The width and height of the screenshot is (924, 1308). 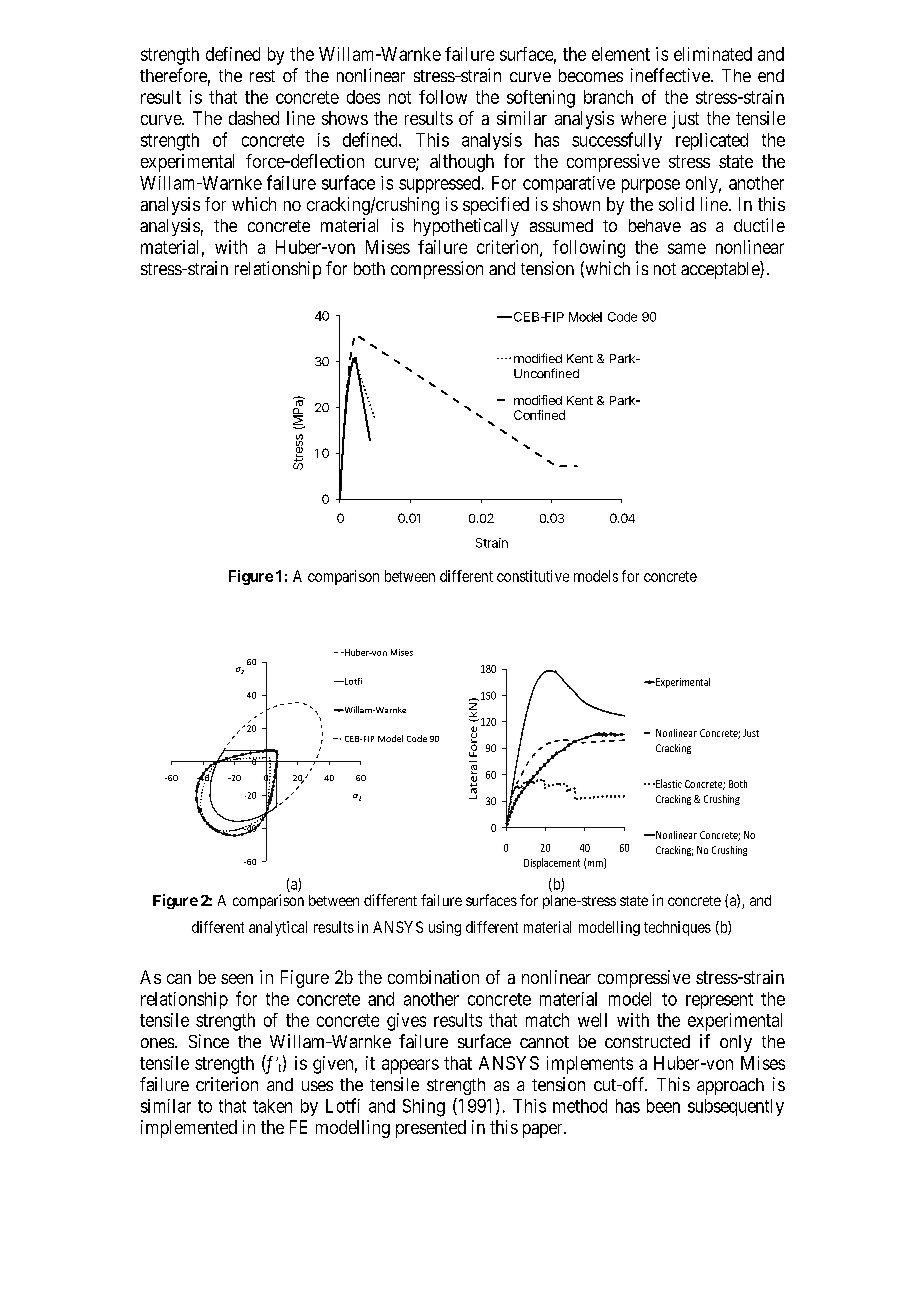 I want to click on analytical, so click(x=278, y=928).
